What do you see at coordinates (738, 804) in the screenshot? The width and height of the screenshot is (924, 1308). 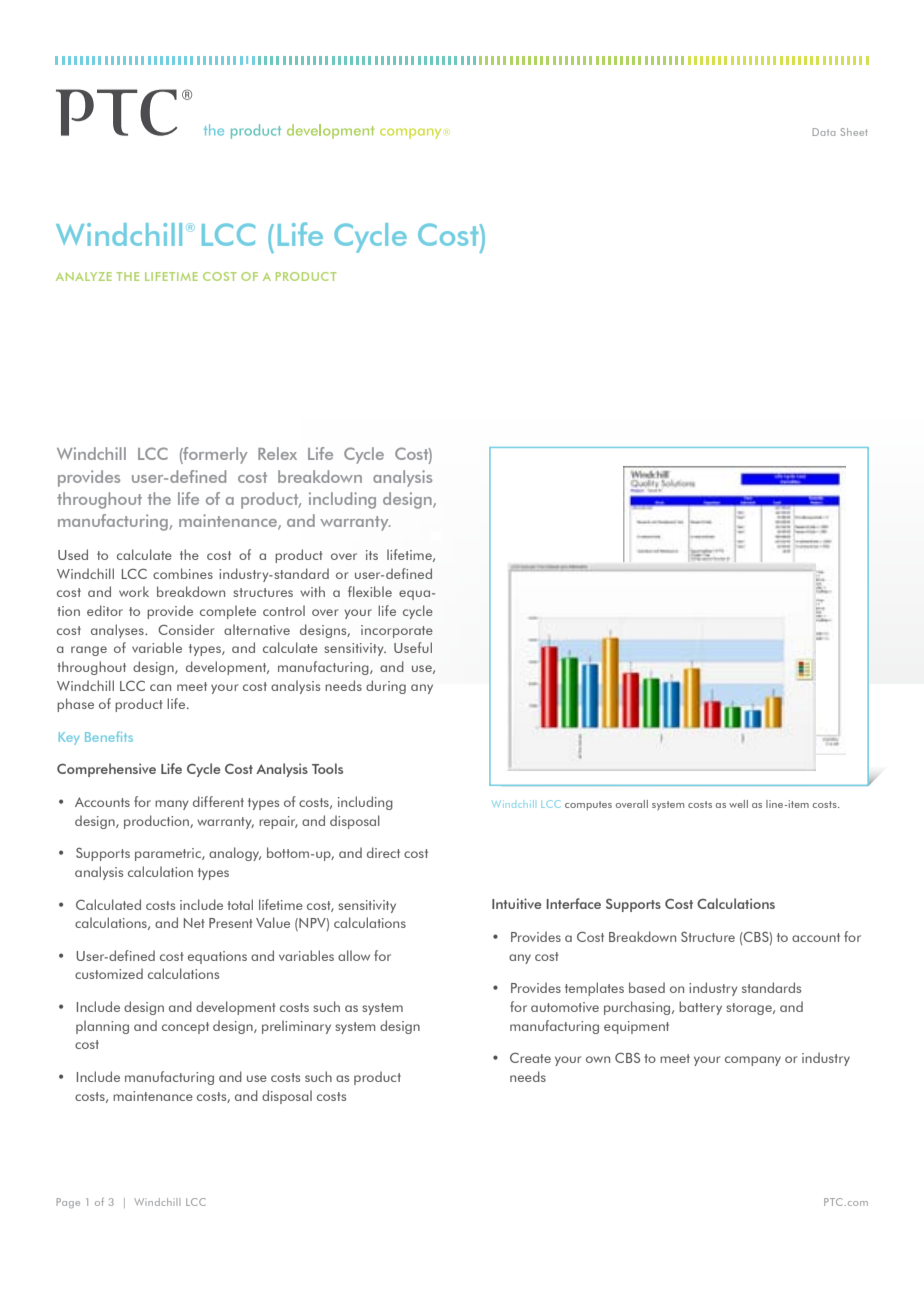 I see `well` at bounding box center [738, 804].
